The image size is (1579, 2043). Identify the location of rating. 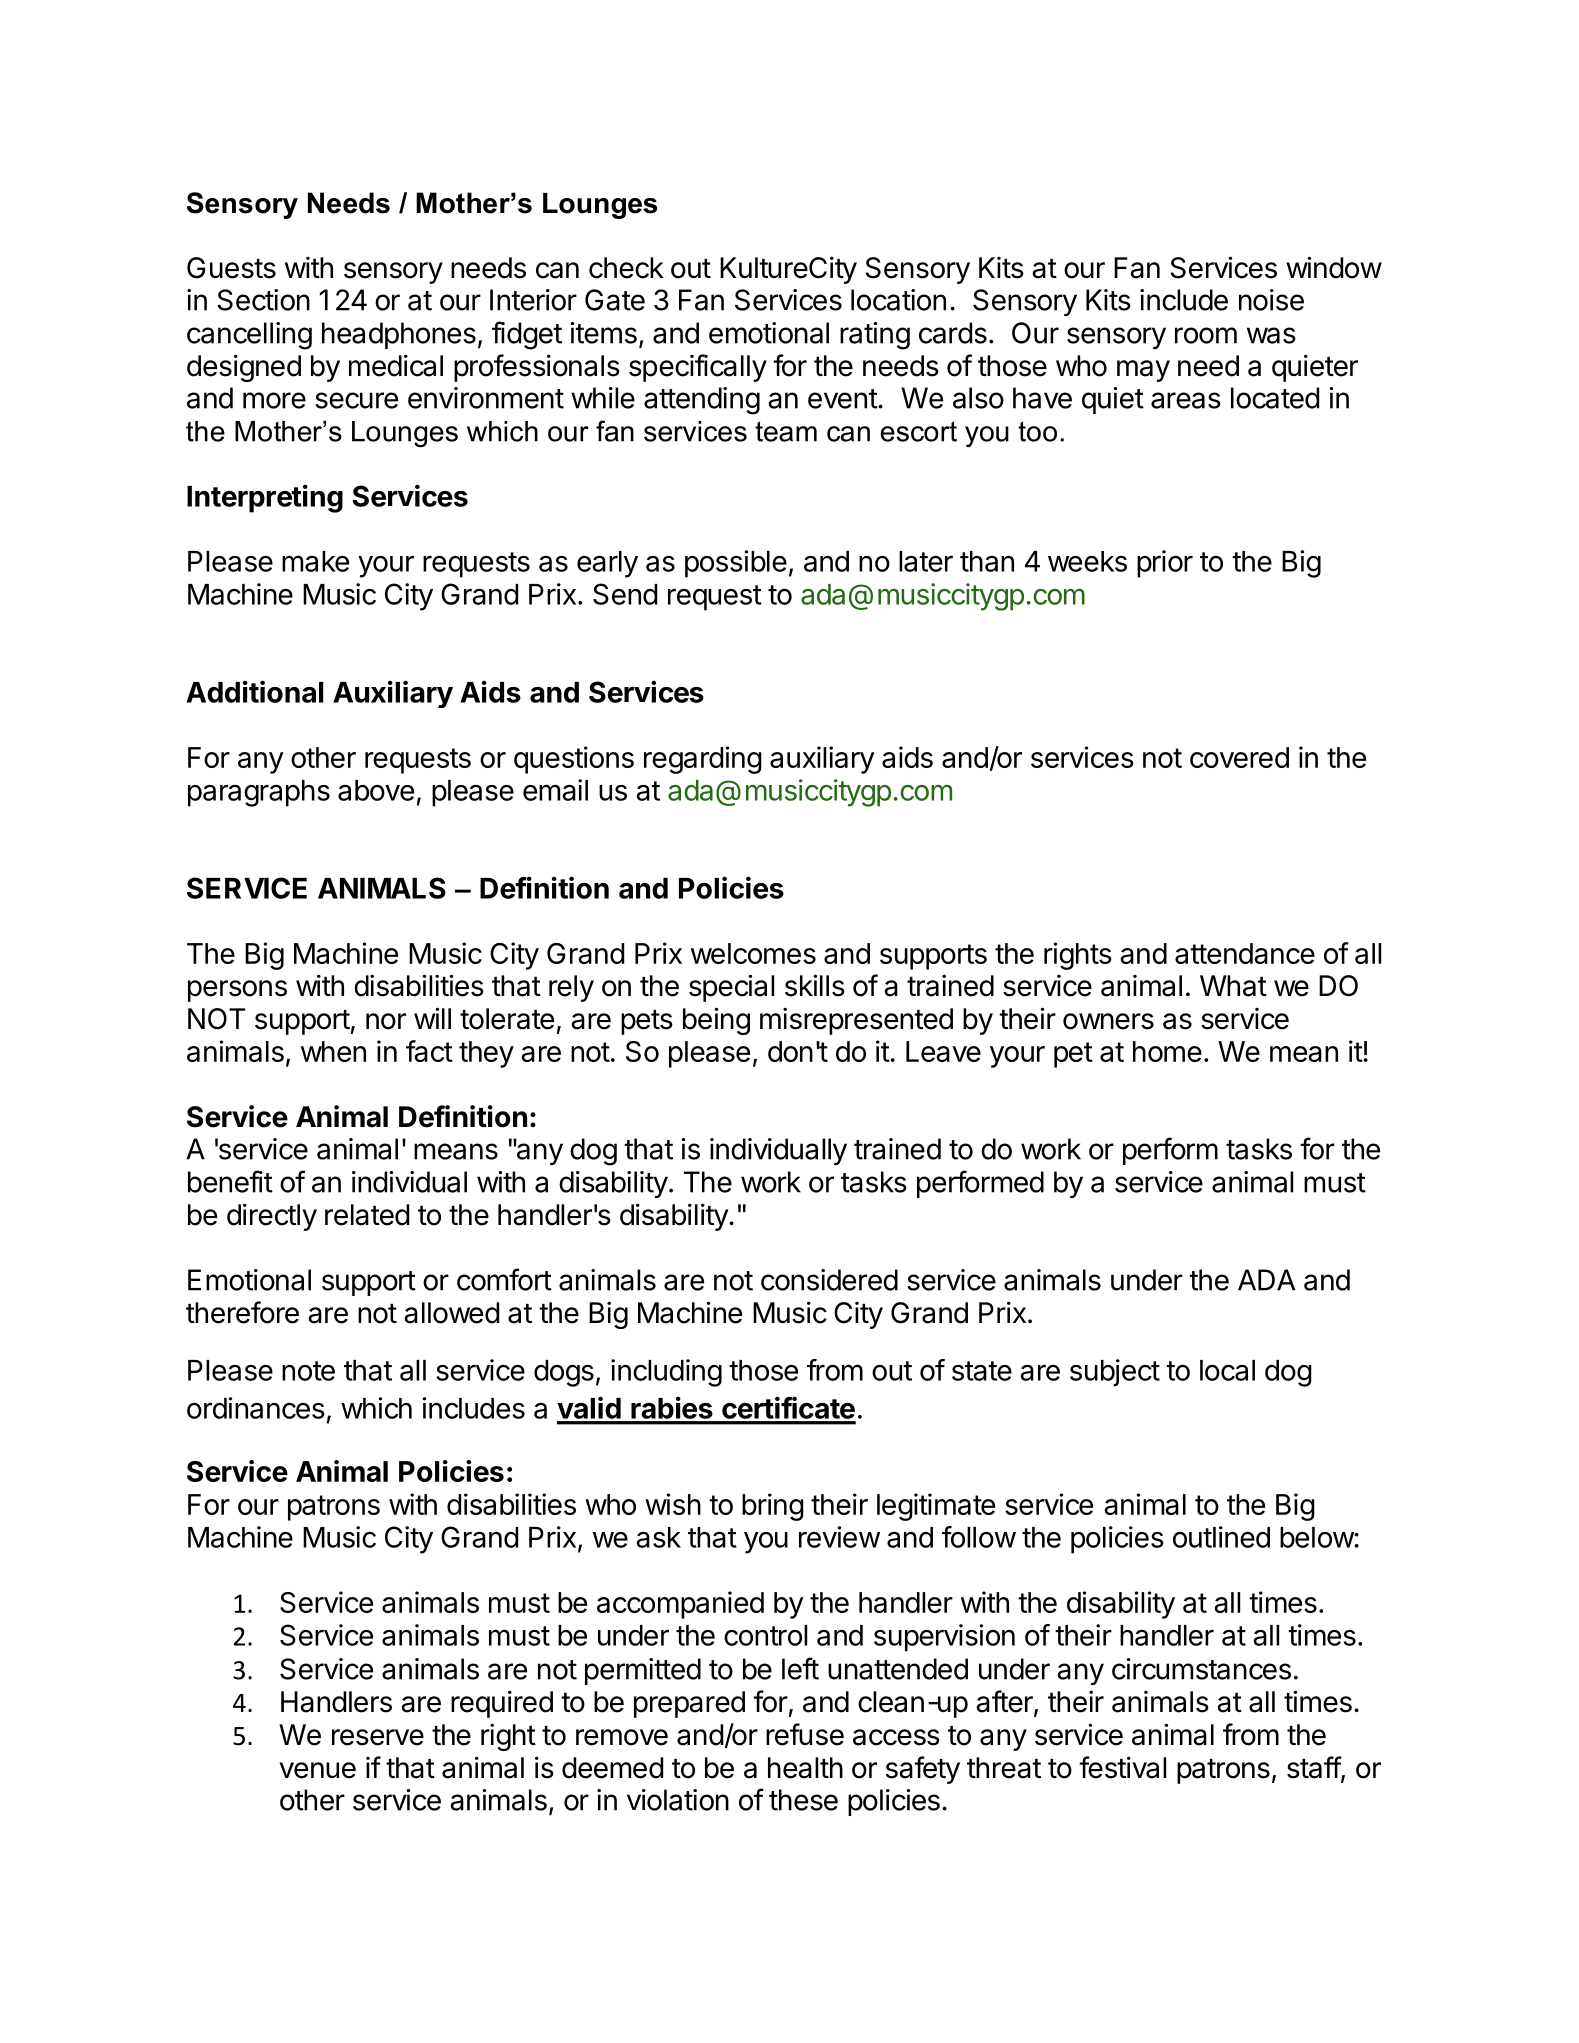
(875, 336).
